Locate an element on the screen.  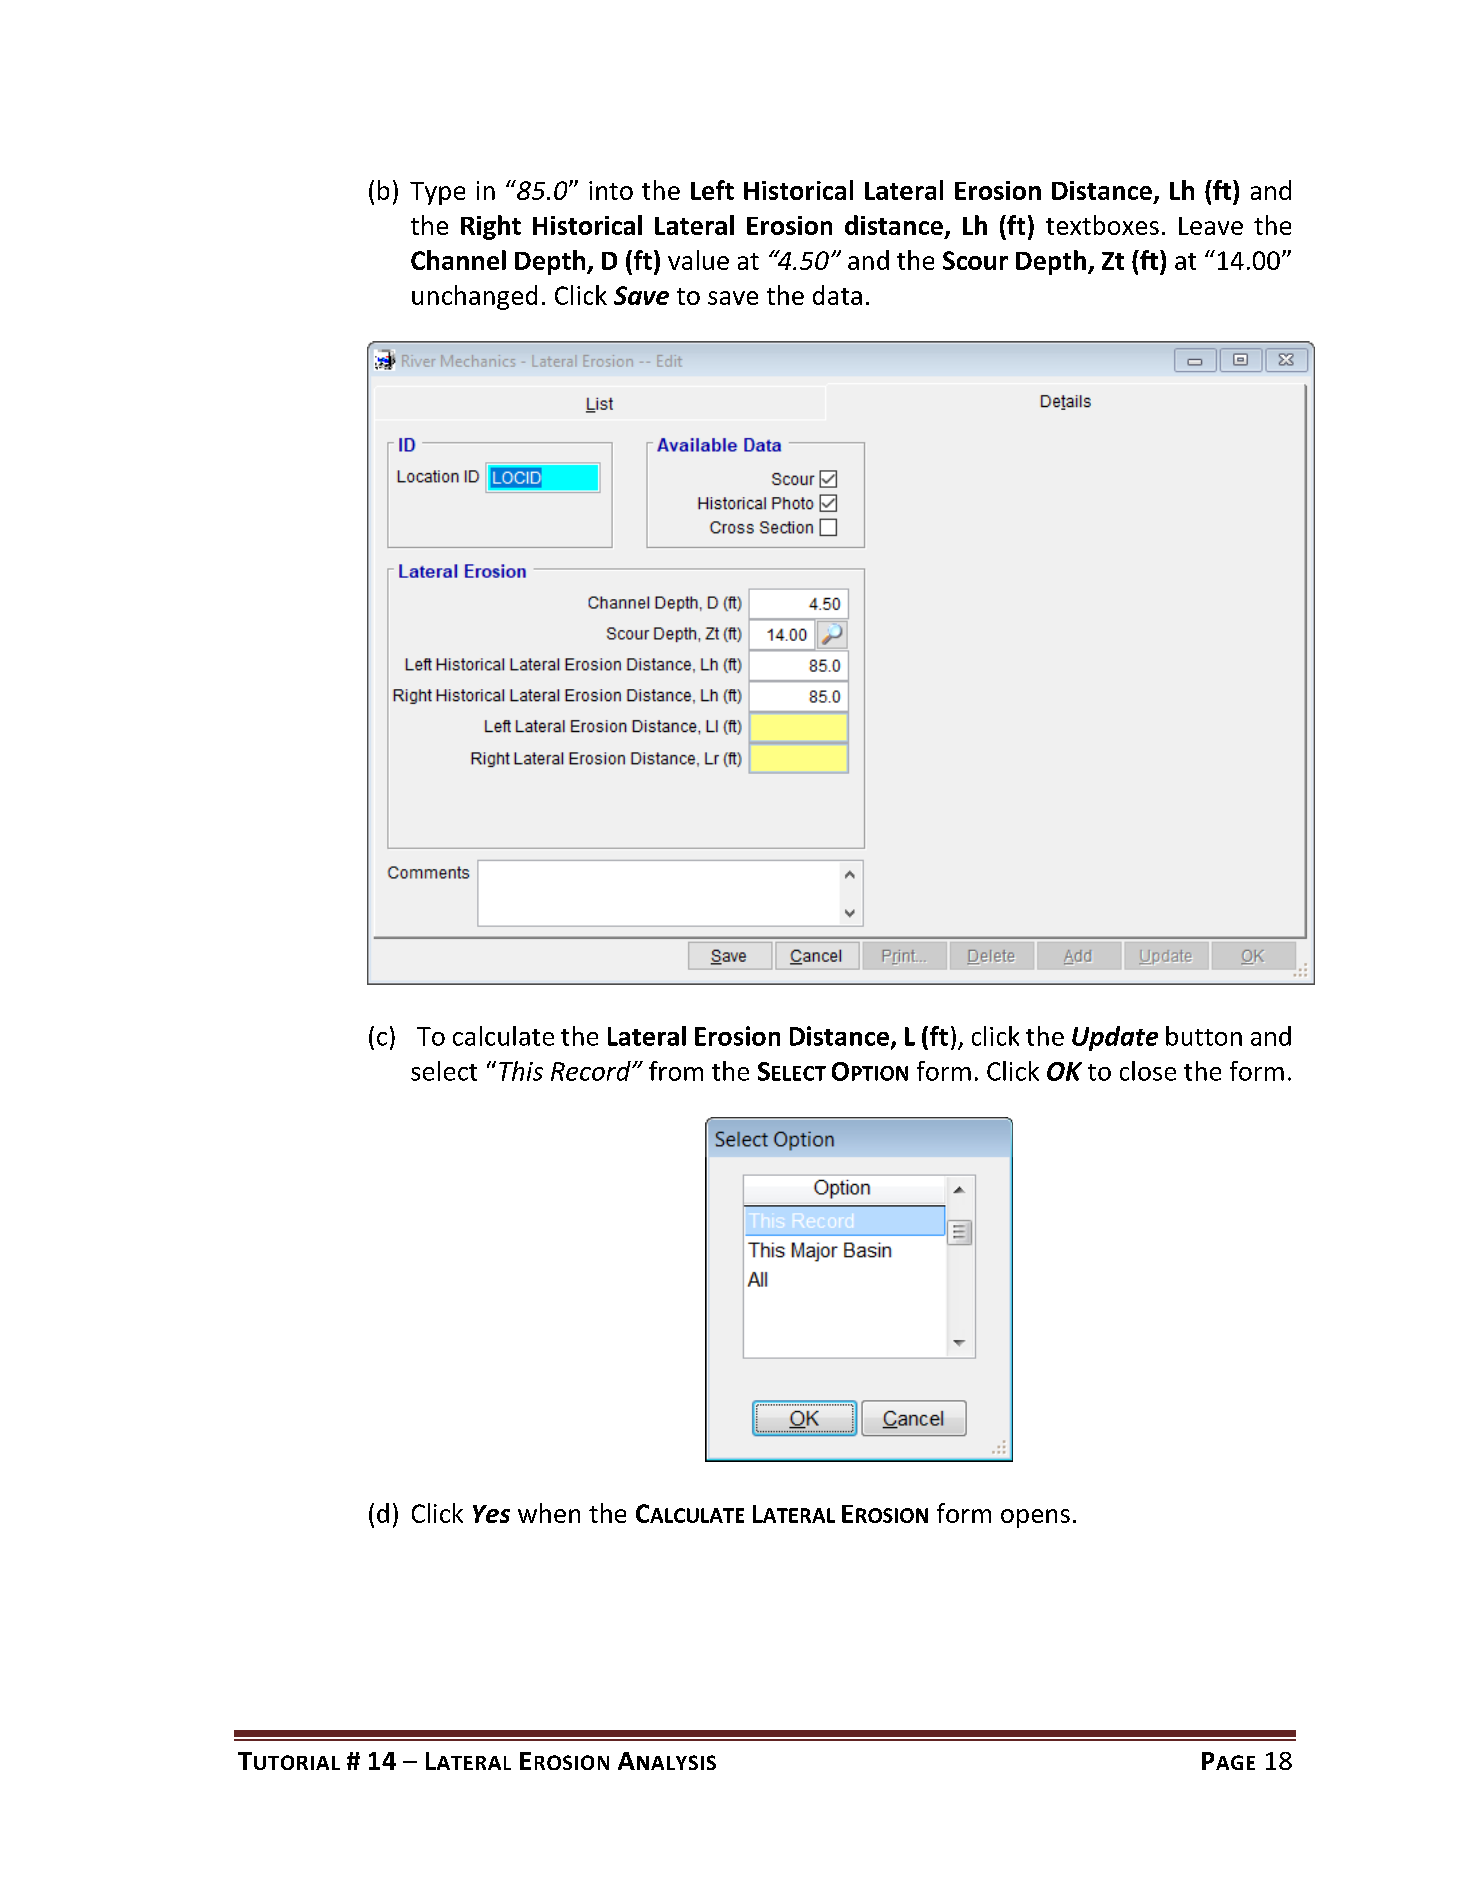
data is located at coordinates (837, 295).
